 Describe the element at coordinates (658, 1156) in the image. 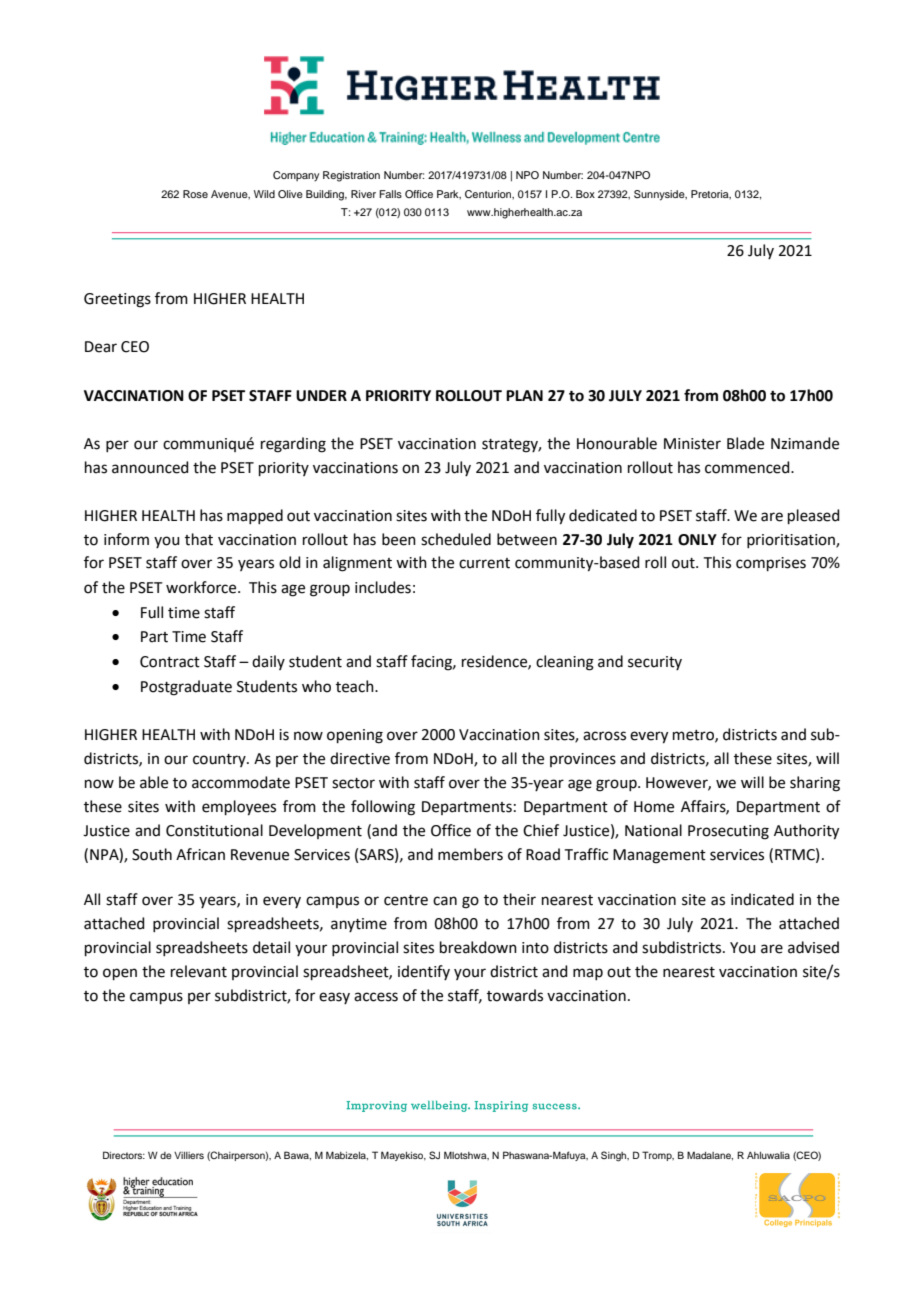

I see `Tromp` at that location.
